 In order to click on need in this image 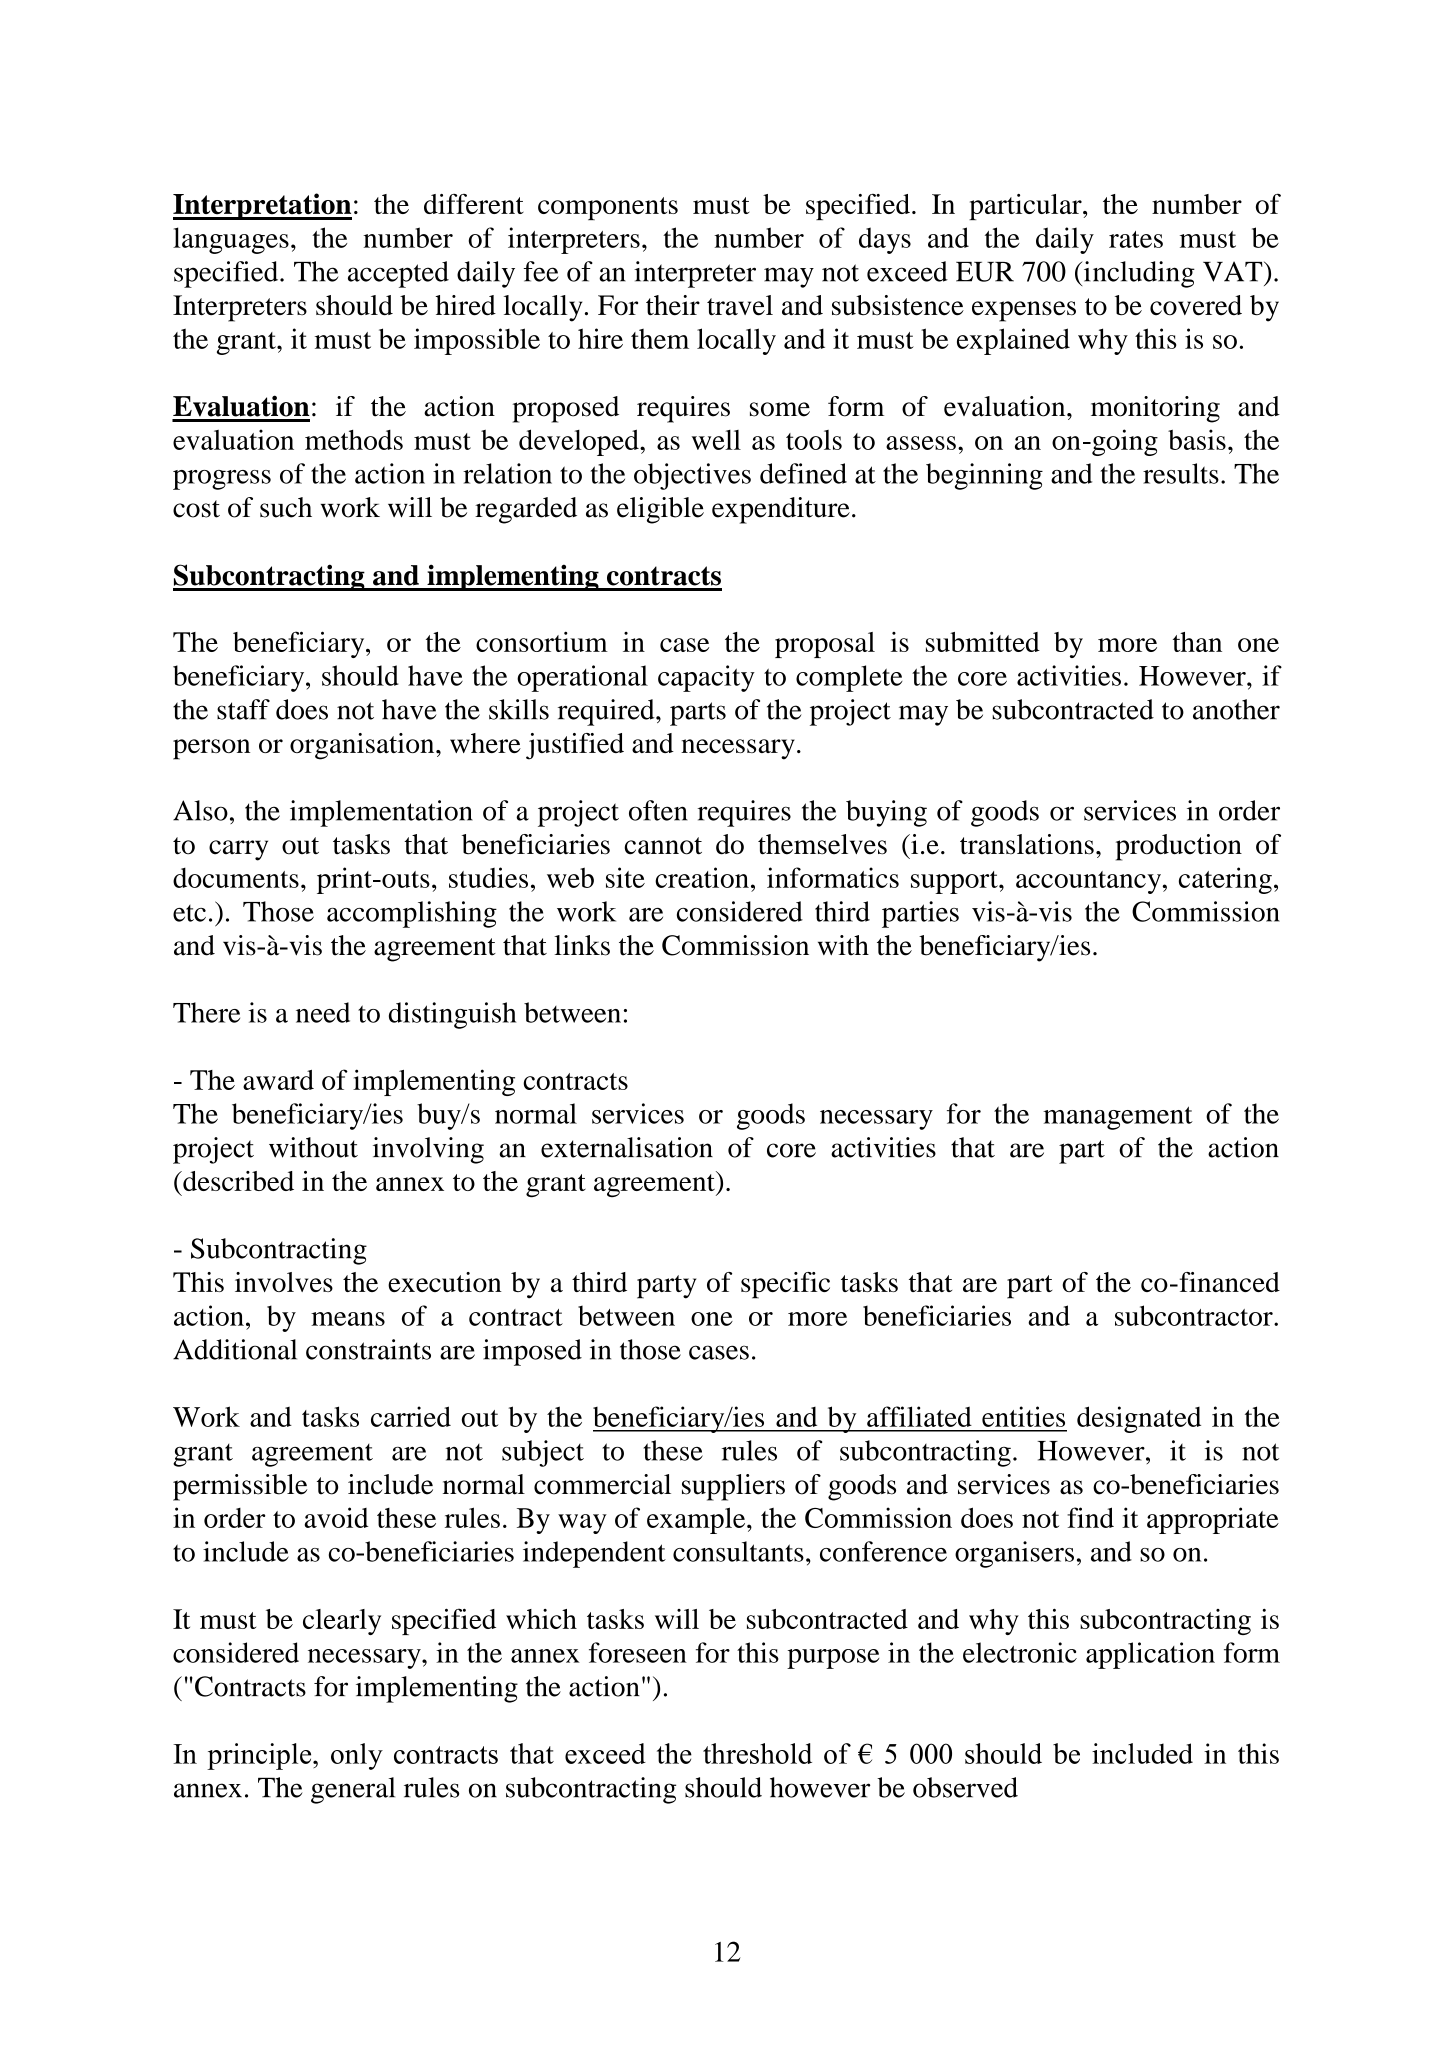, I will do `click(323, 1012)`.
